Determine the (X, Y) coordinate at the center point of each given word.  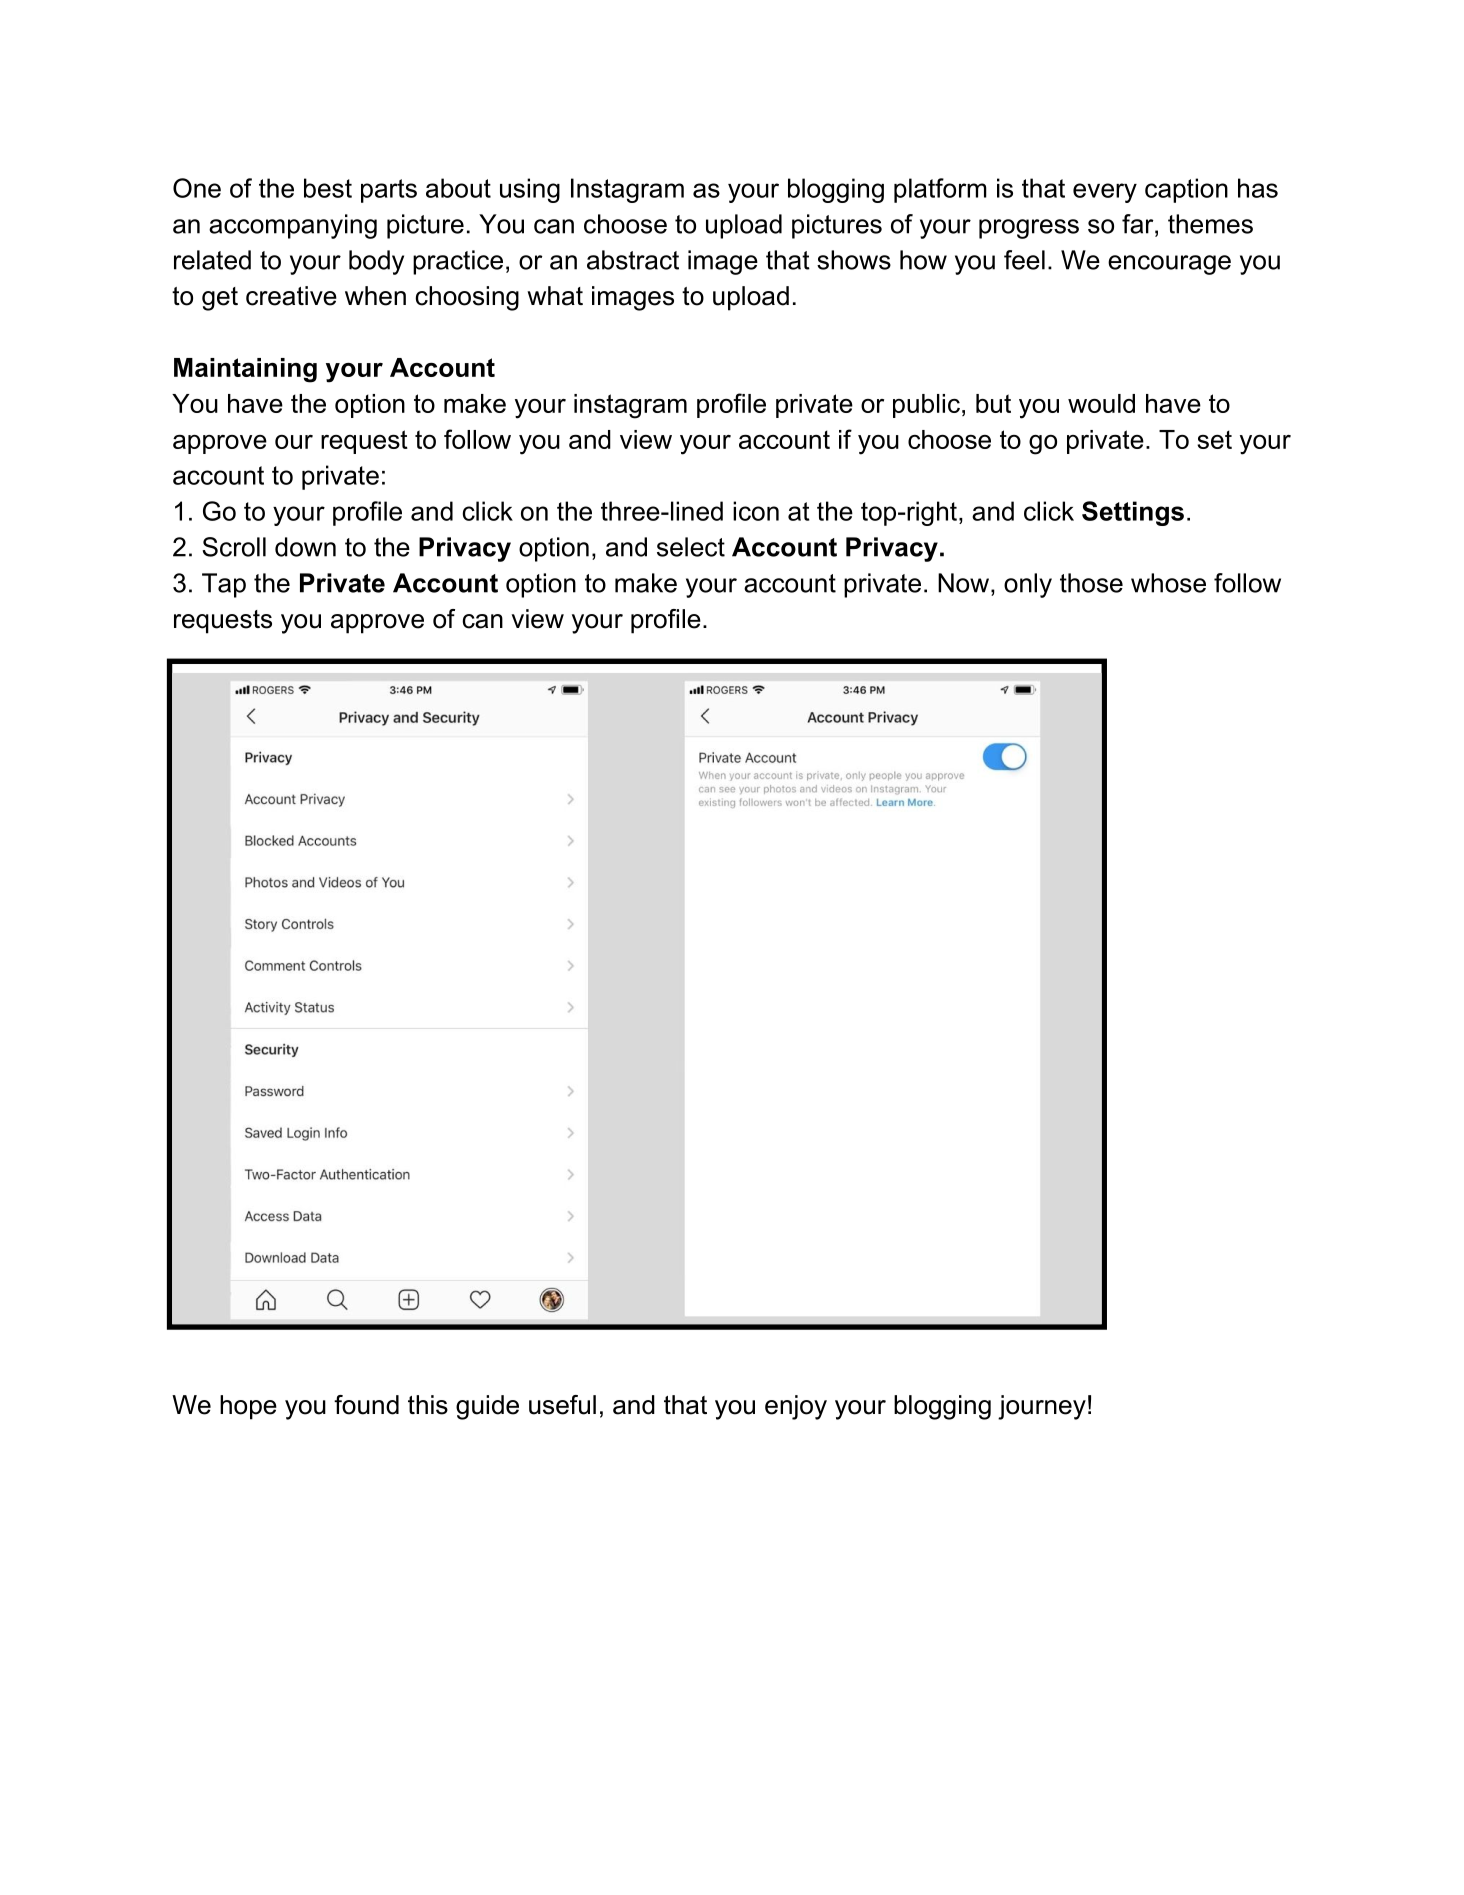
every (1105, 193)
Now (963, 583)
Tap (224, 585)
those (1091, 583)
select (691, 547)
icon (756, 511)
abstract (633, 260)
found (366, 1405)
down (305, 547)
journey (1042, 1407)
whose (1168, 583)
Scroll (234, 547)
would (1101, 403)
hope (248, 1407)
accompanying (293, 226)
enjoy (796, 1407)
